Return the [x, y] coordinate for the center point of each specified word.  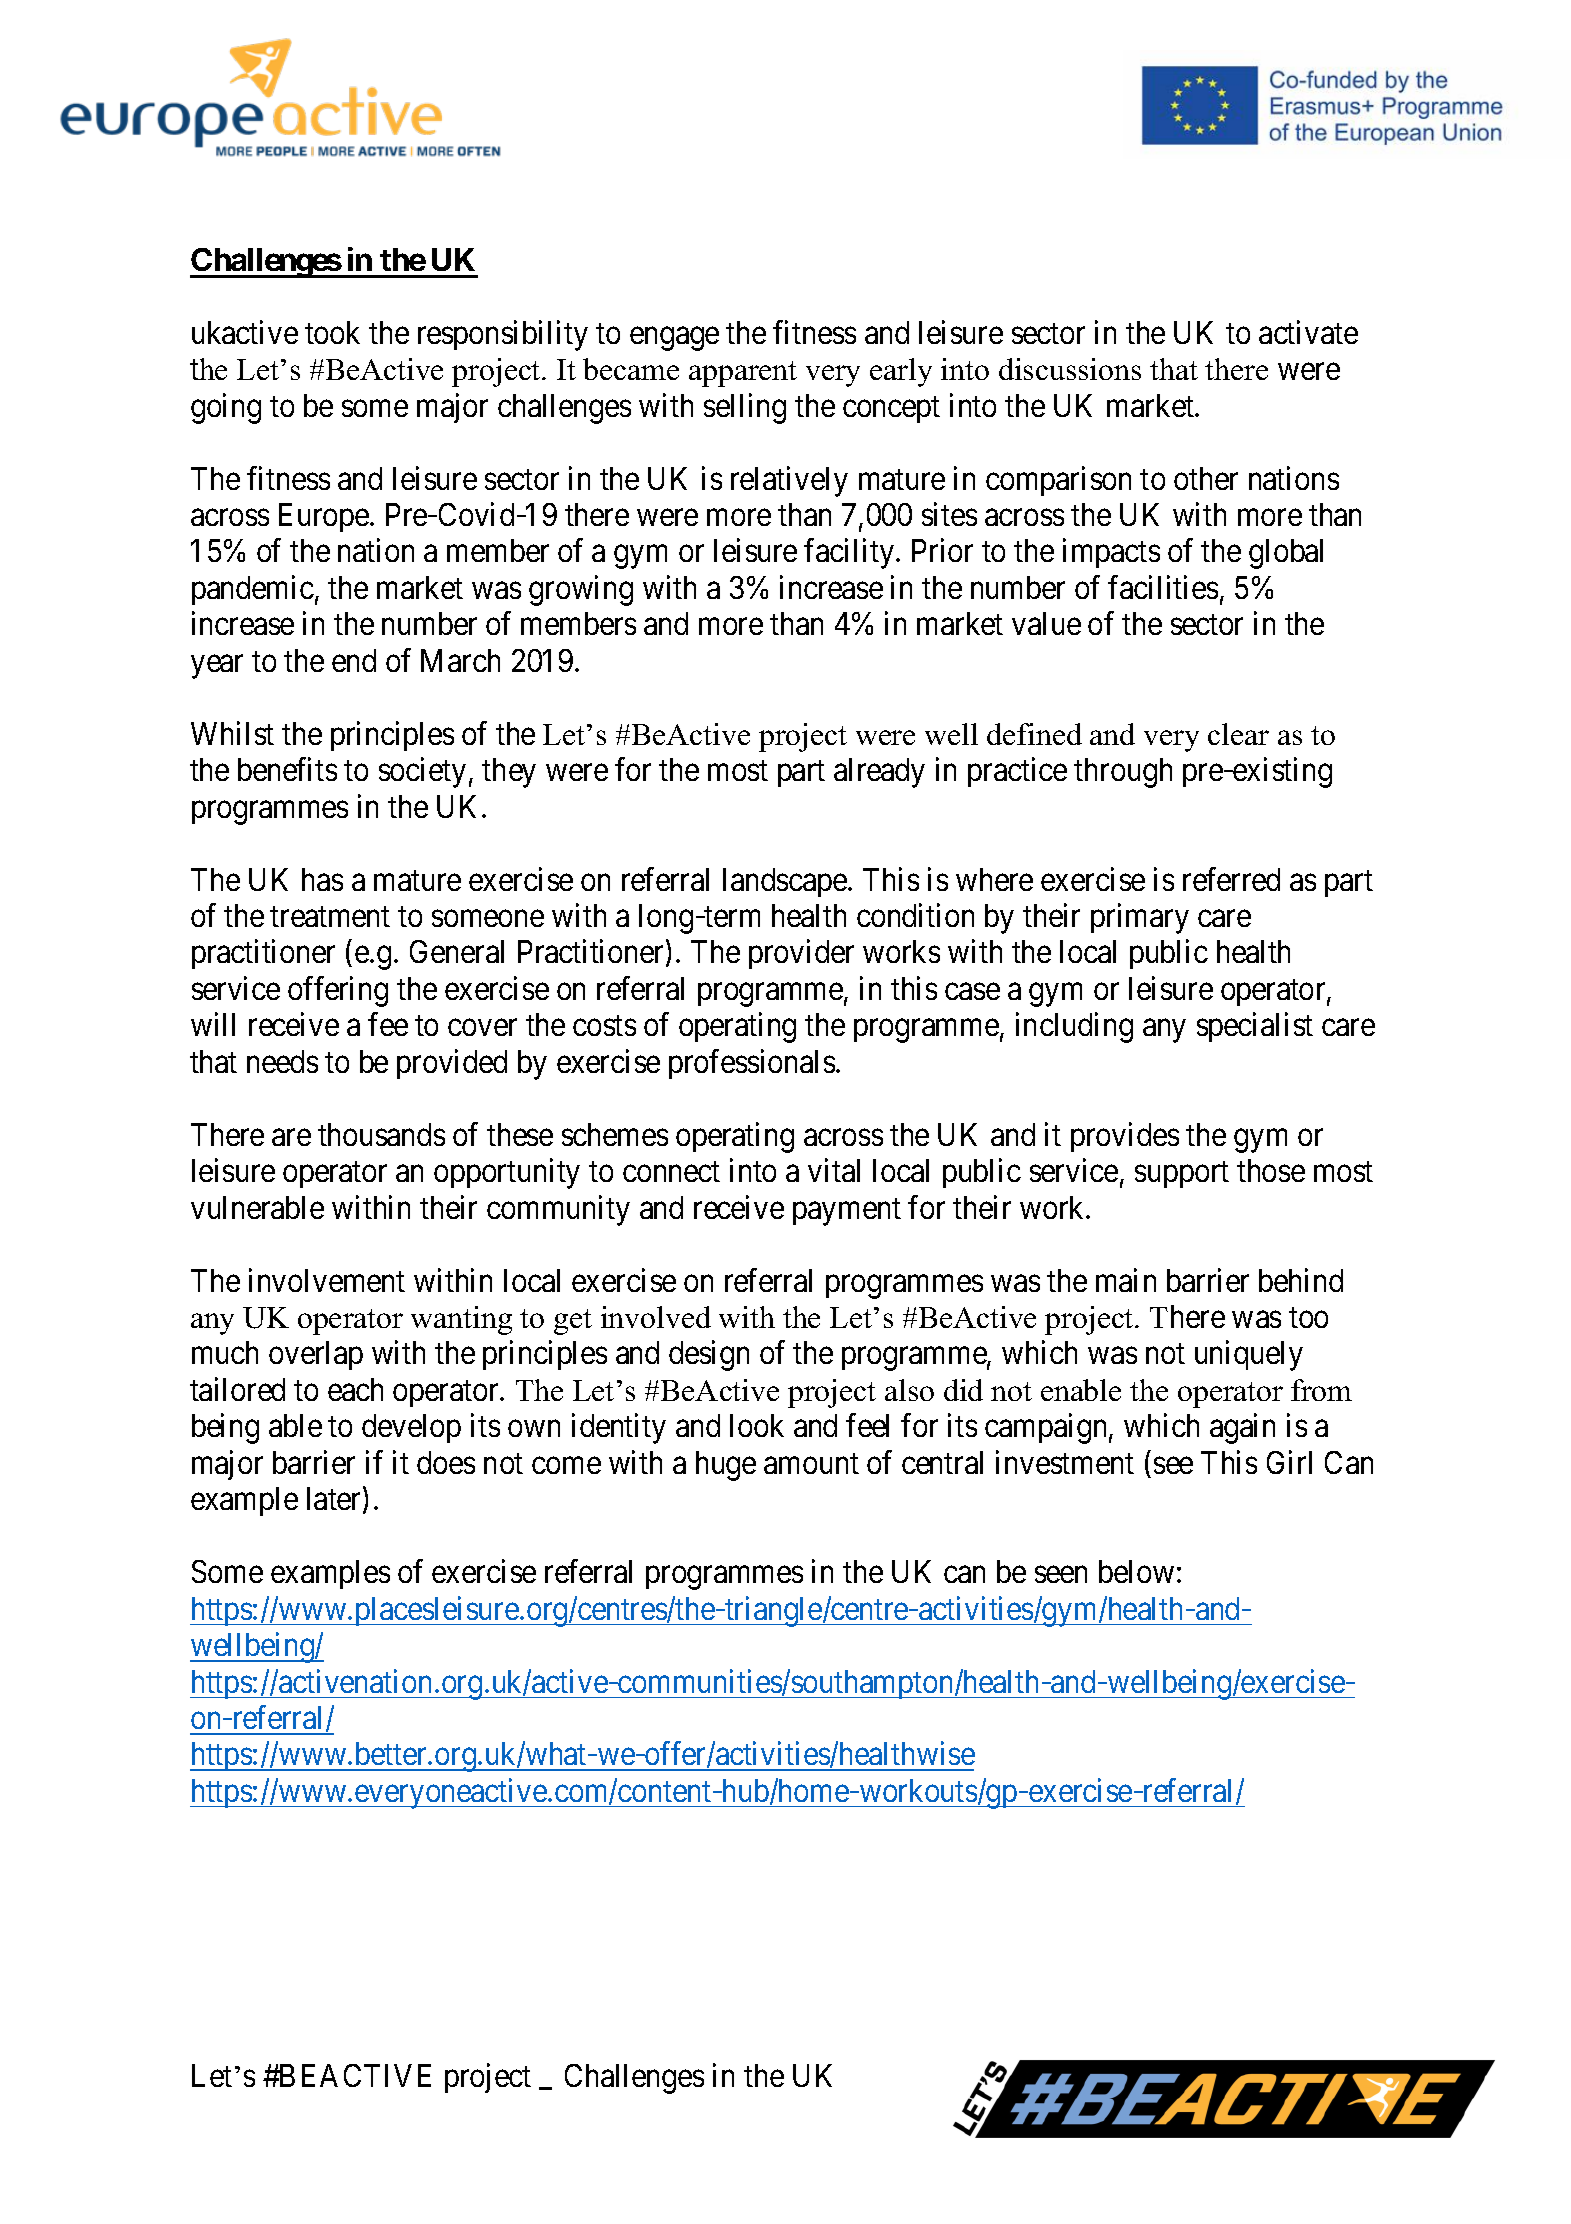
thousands [381, 1134]
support [1182, 1175]
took [332, 332]
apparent [743, 374]
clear [1238, 734]
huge [726, 1466]
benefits [287, 769]
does [446, 1462]
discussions [1070, 369]
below [1136, 1571]
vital [834, 1170]
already [879, 773]
